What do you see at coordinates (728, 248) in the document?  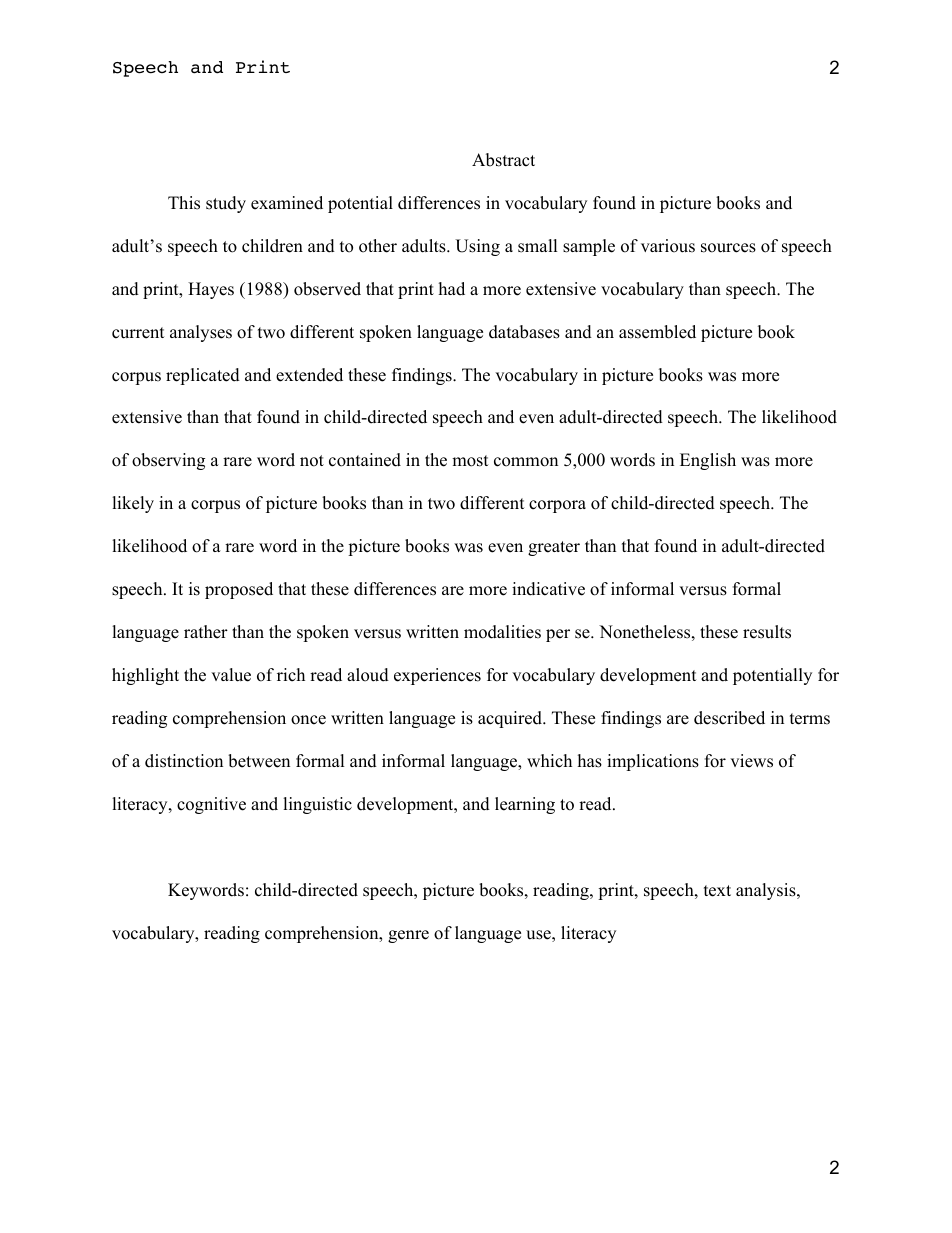 I see `sources` at bounding box center [728, 248].
